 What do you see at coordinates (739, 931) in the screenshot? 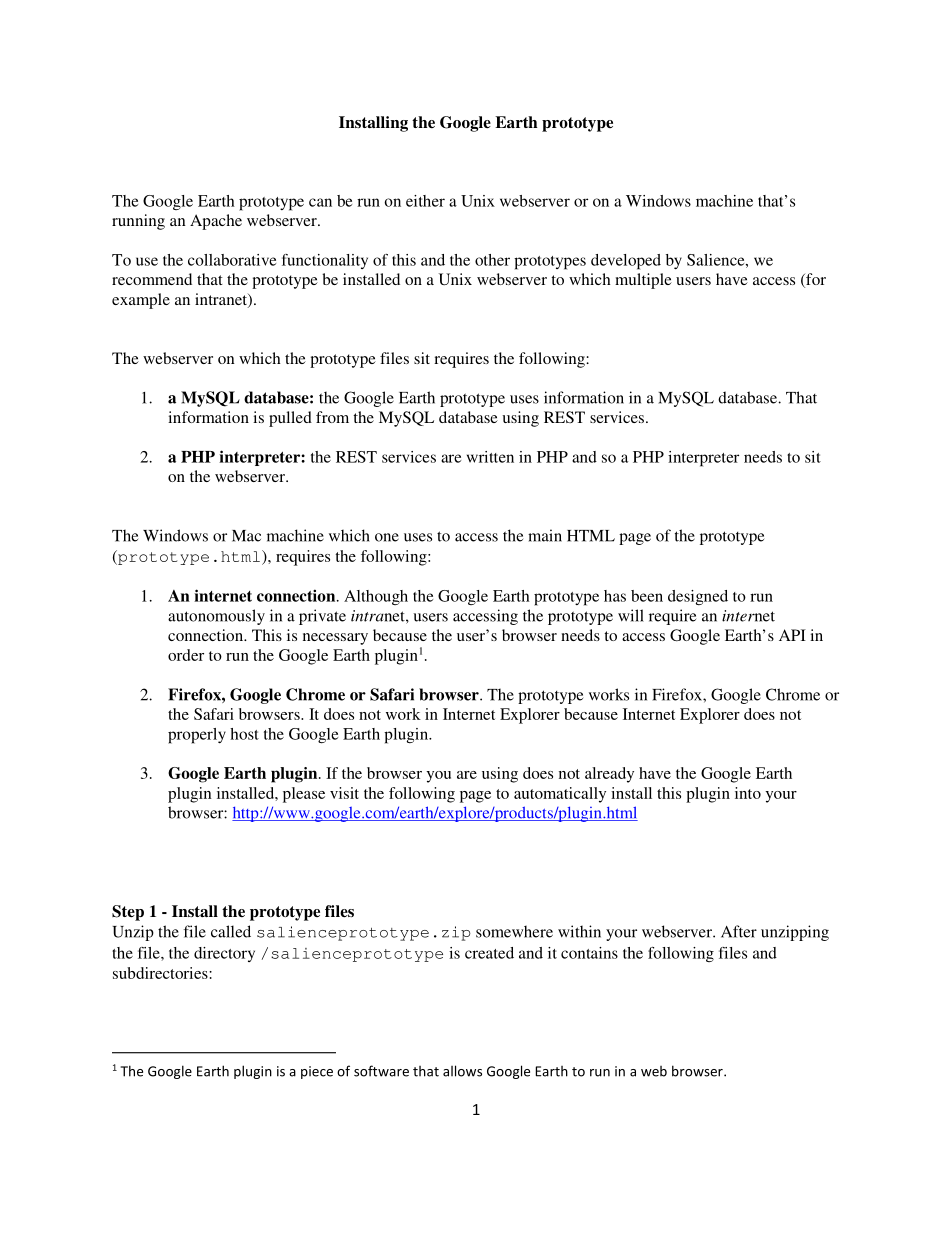
I see `After` at bounding box center [739, 931].
